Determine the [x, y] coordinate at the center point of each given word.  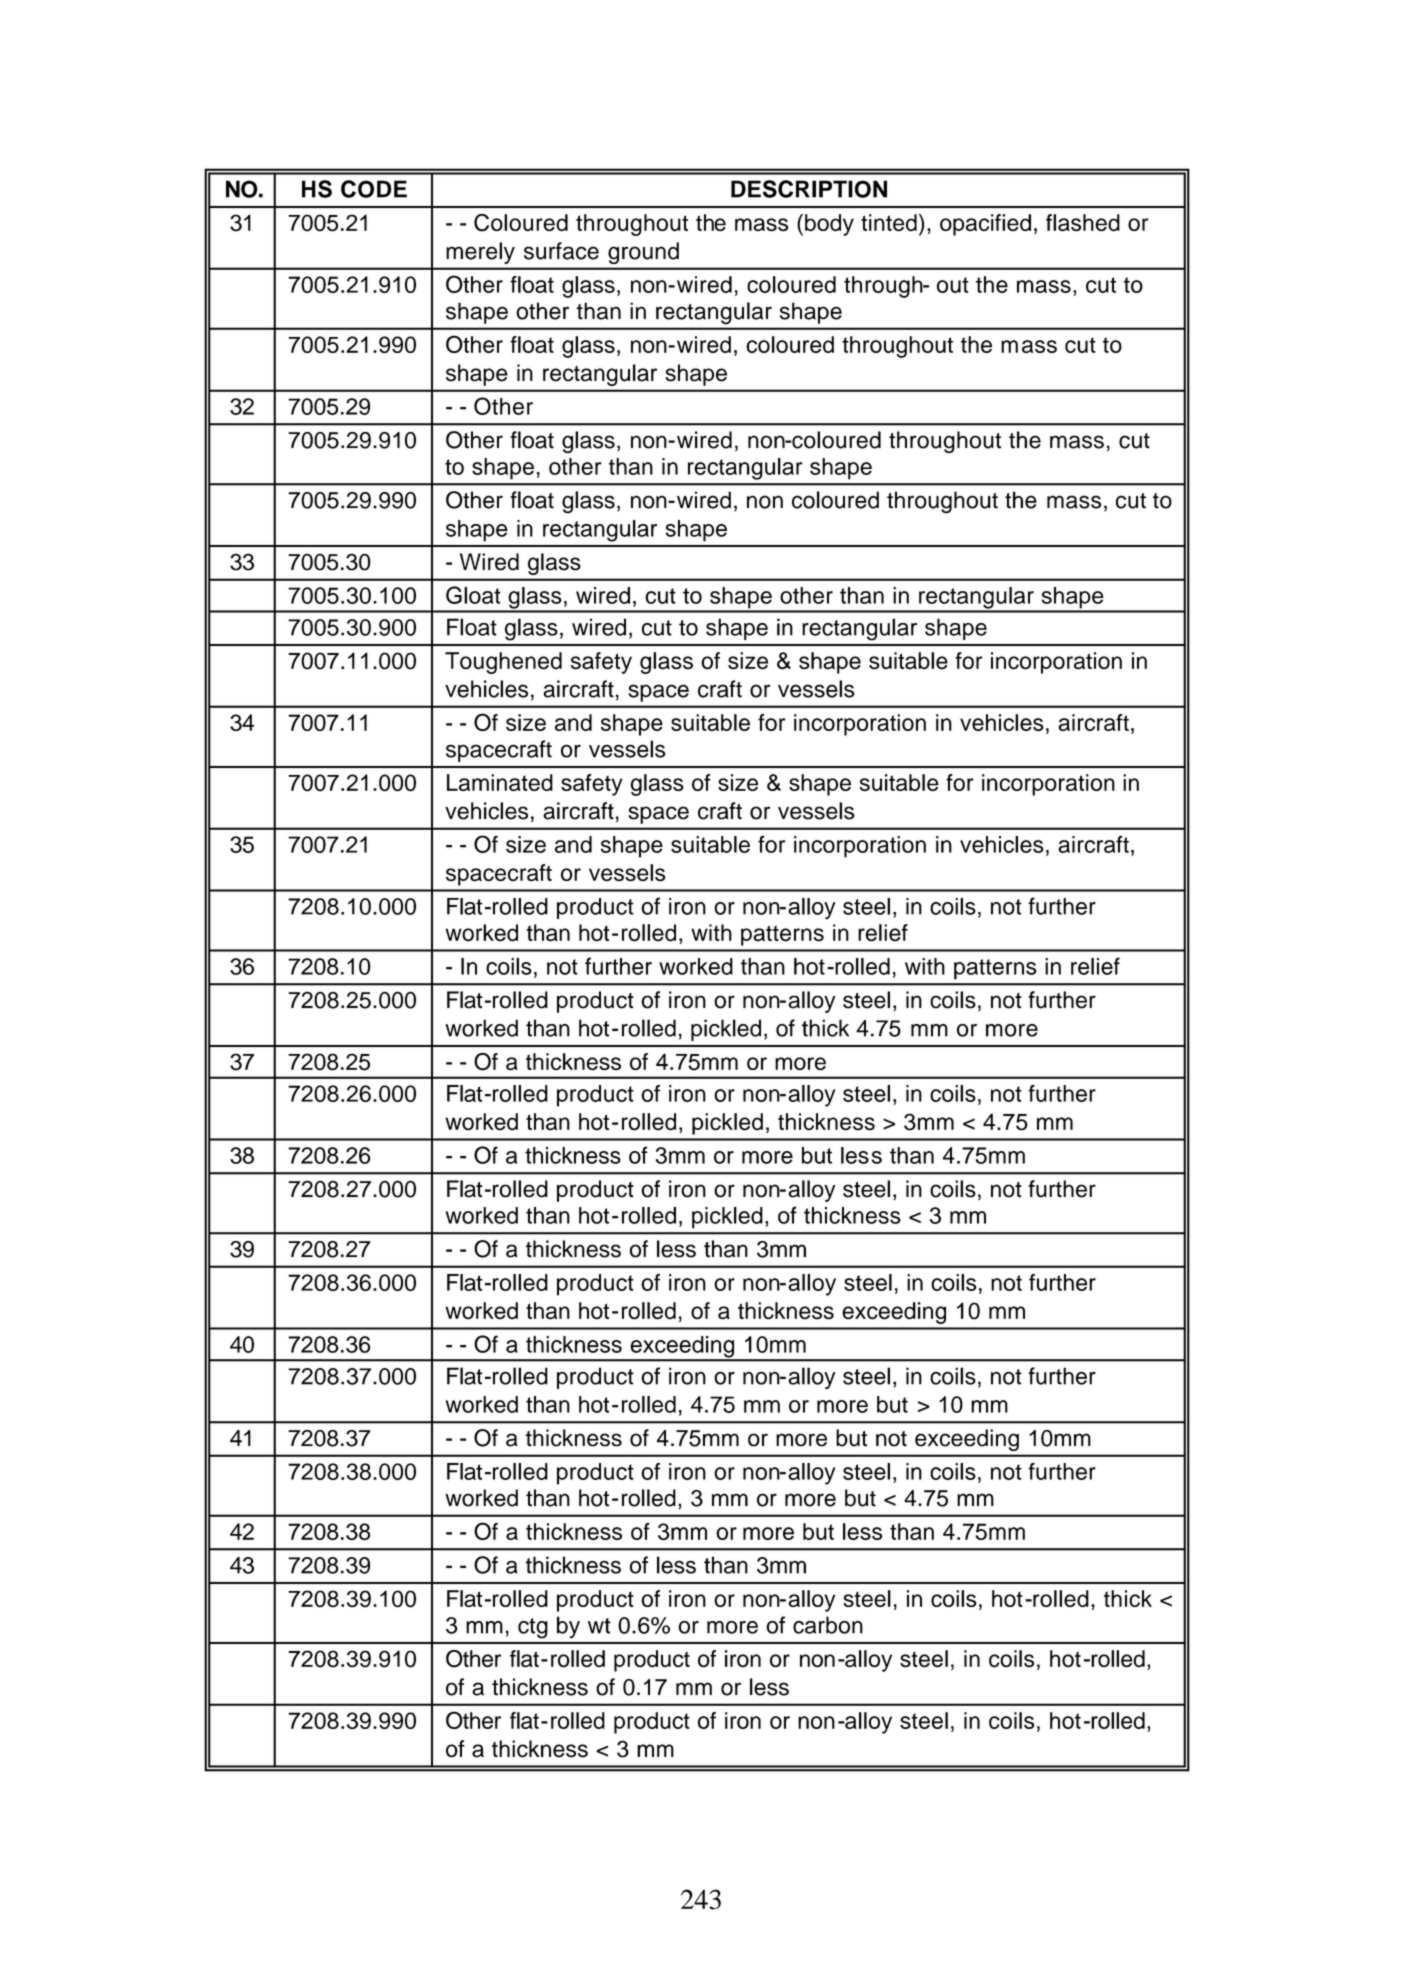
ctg [533, 1628]
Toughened [503, 663]
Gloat [473, 595]
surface [561, 251]
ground [643, 253]
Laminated [500, 782]
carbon [828, 1625]
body [829, 225]
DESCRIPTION [809, 189]
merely [480, 253]
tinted [889, 223]
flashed [1083, 223]
